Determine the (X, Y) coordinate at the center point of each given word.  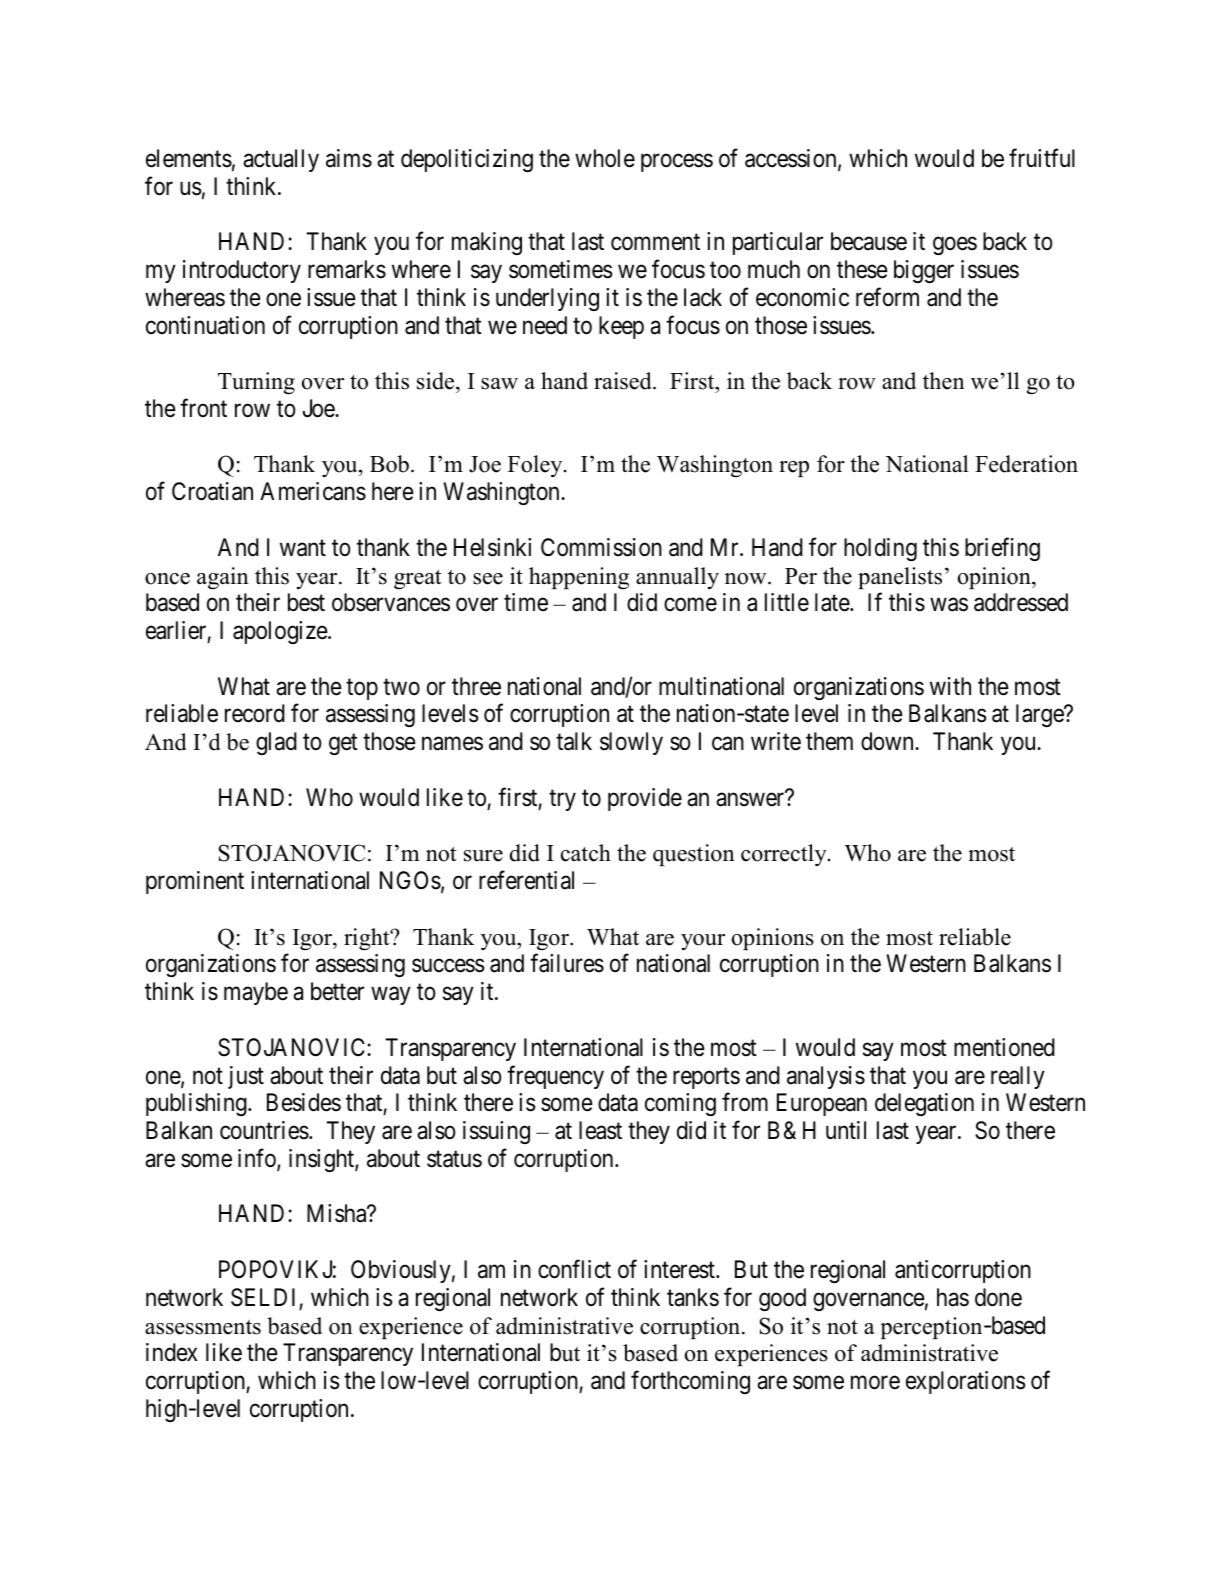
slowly (631, 743)
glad (276, 743)
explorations (965, 1382)
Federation (1026, 464)
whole (605, 158)
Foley (536, 466)
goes (955, 246)
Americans (313, 491)
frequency (555, 1077)
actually (281, 160)
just (246, 1077)
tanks (693, 1297)
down (888, 741)
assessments (203, 1327)
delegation (924, 1104)
